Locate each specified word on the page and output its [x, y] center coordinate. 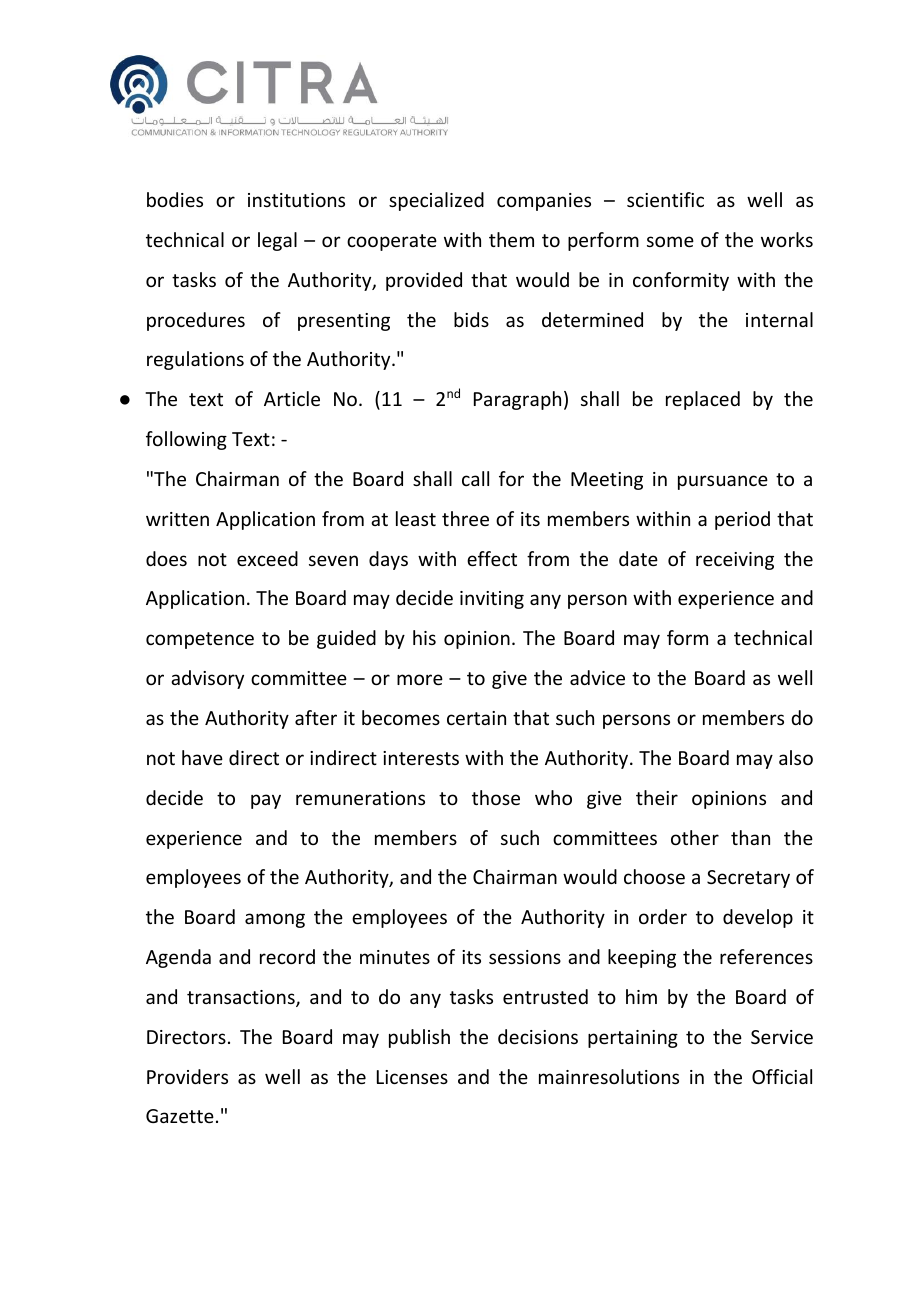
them [511, 239]
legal [277, 241]
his [424, 637]
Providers [187, 1076]
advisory [207, 679]
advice [597, 677]
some [670, 241]
